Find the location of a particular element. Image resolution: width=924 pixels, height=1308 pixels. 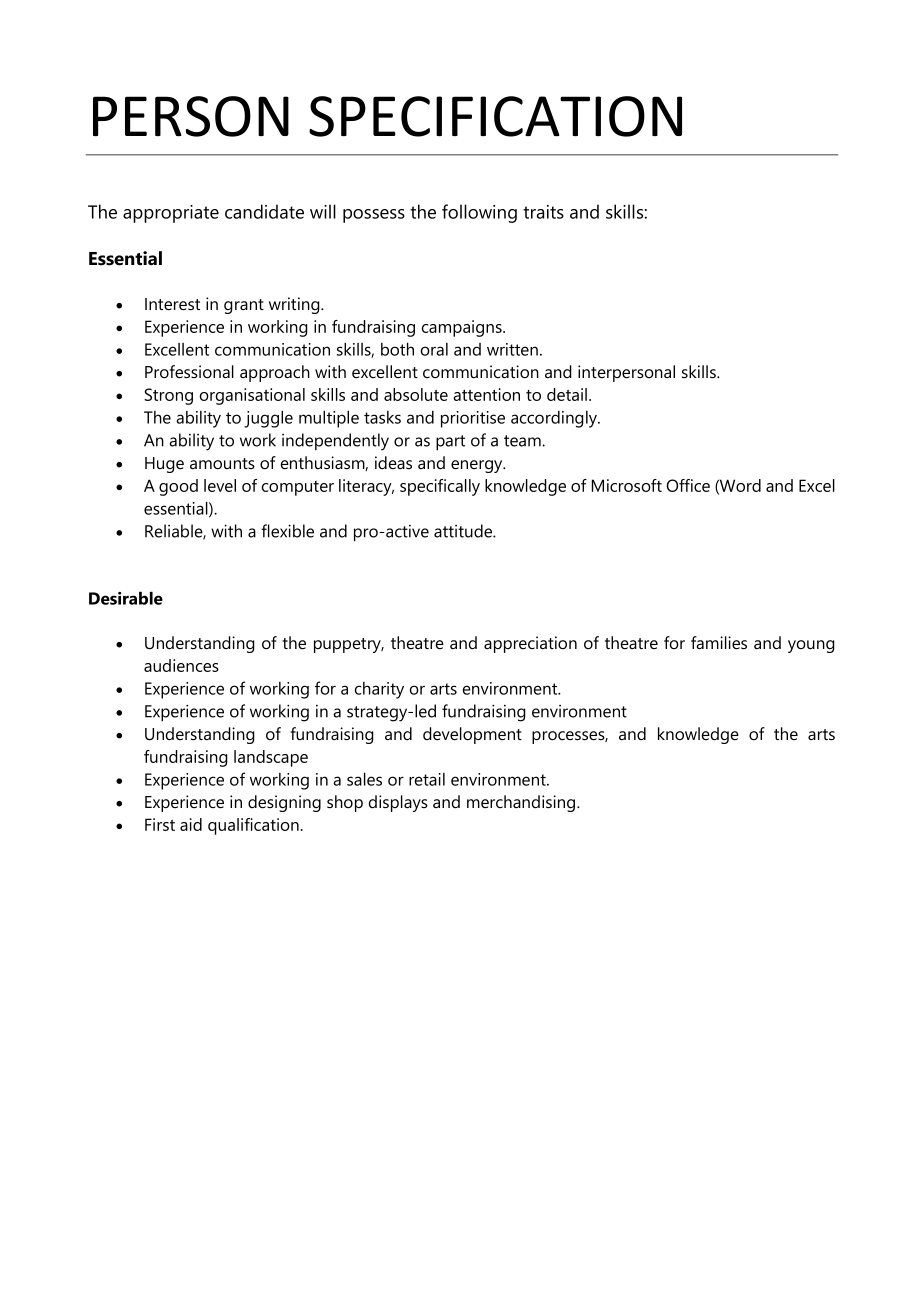

SPECIFICATION is located at coordinates (495, 116).
